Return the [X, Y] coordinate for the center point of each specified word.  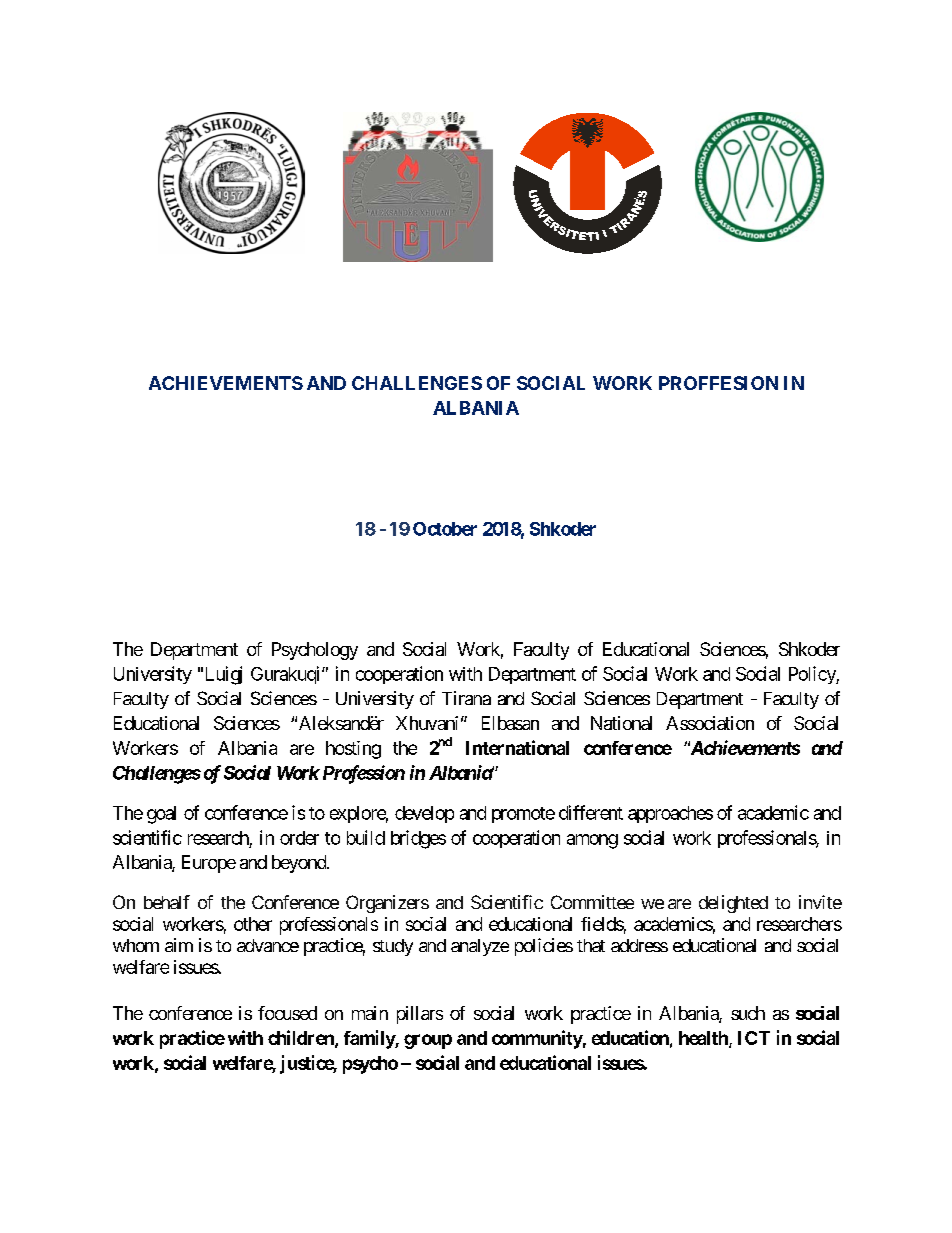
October [445, 529]
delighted [733, 904]
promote [523, 815]
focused [287, 1013]
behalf [167, 902]
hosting [353, 750]
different [591, 812]
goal [161, 815]
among [592, 841]
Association [710, 723]
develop [424, 814]
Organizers [387, 904]
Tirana [466, 698]
